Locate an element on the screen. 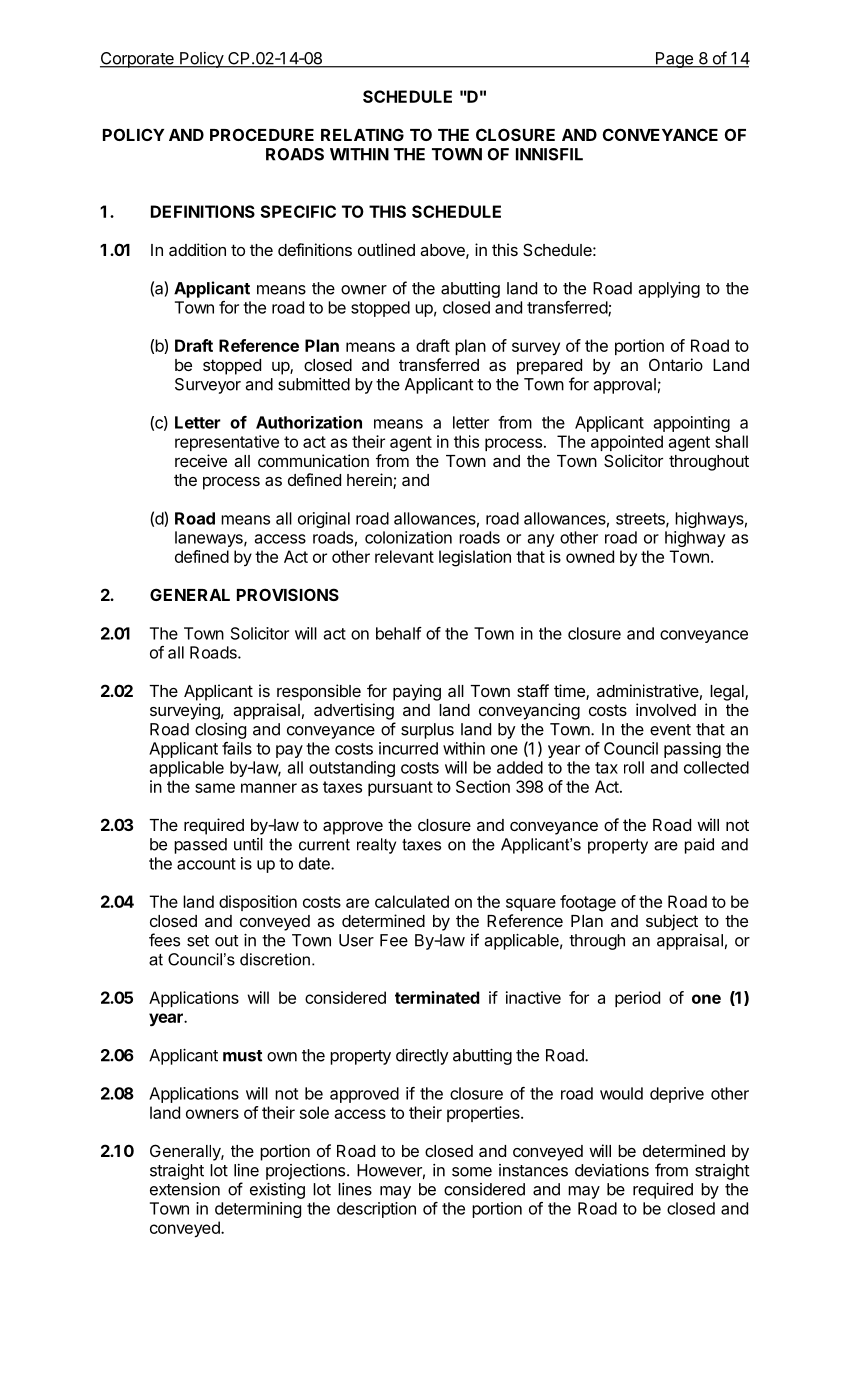 Image resolution: width=849 pixels, height=1400 pixels. extension is located at coordinates (185, 1189).
